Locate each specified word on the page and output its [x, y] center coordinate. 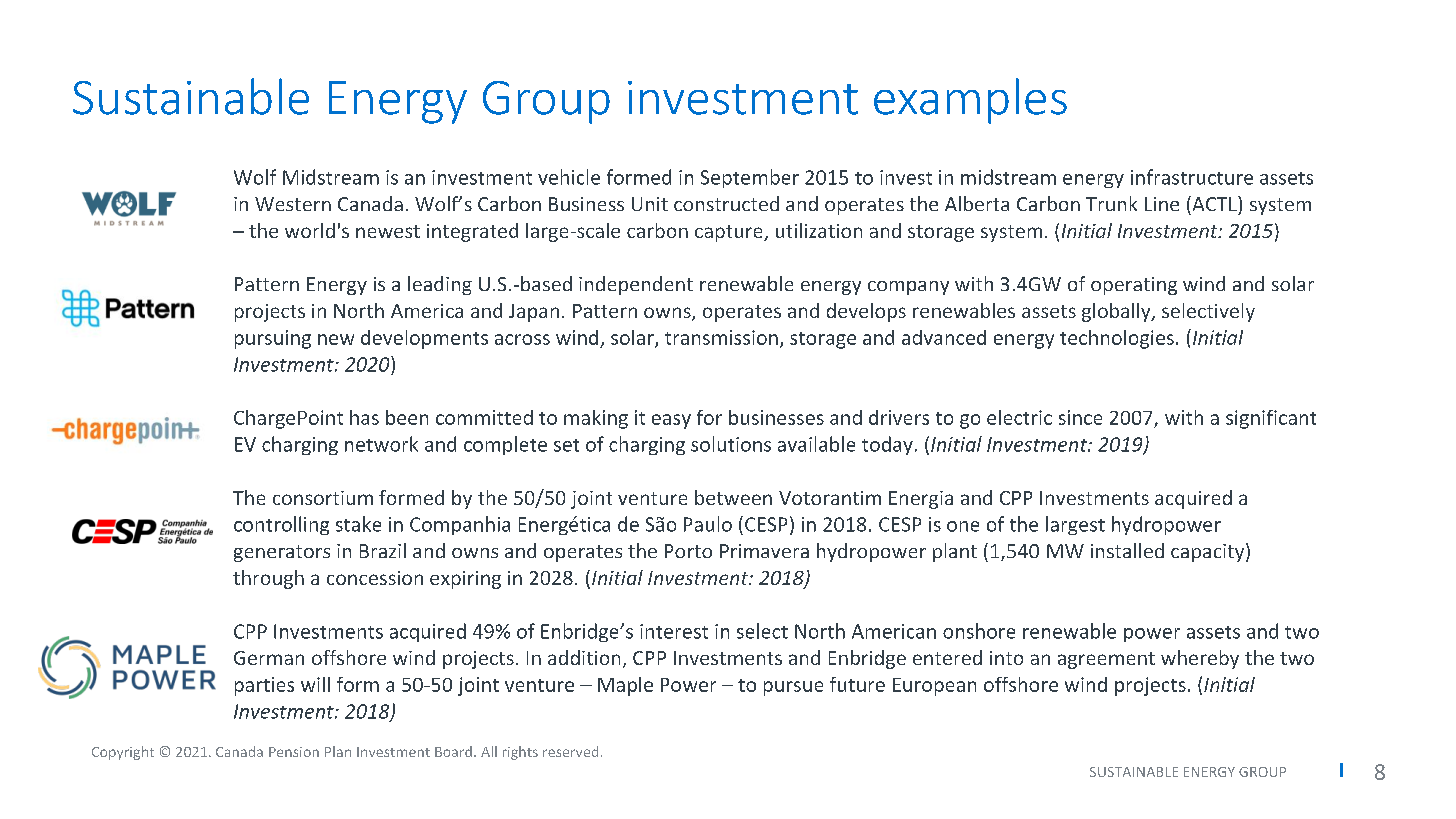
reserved [570, 751]
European [934, 687]
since [1080, 417]
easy [671, 421]
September [750, 178]
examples [970, 101]
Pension [294, 752]
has [364, 417]
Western [293, 204]
